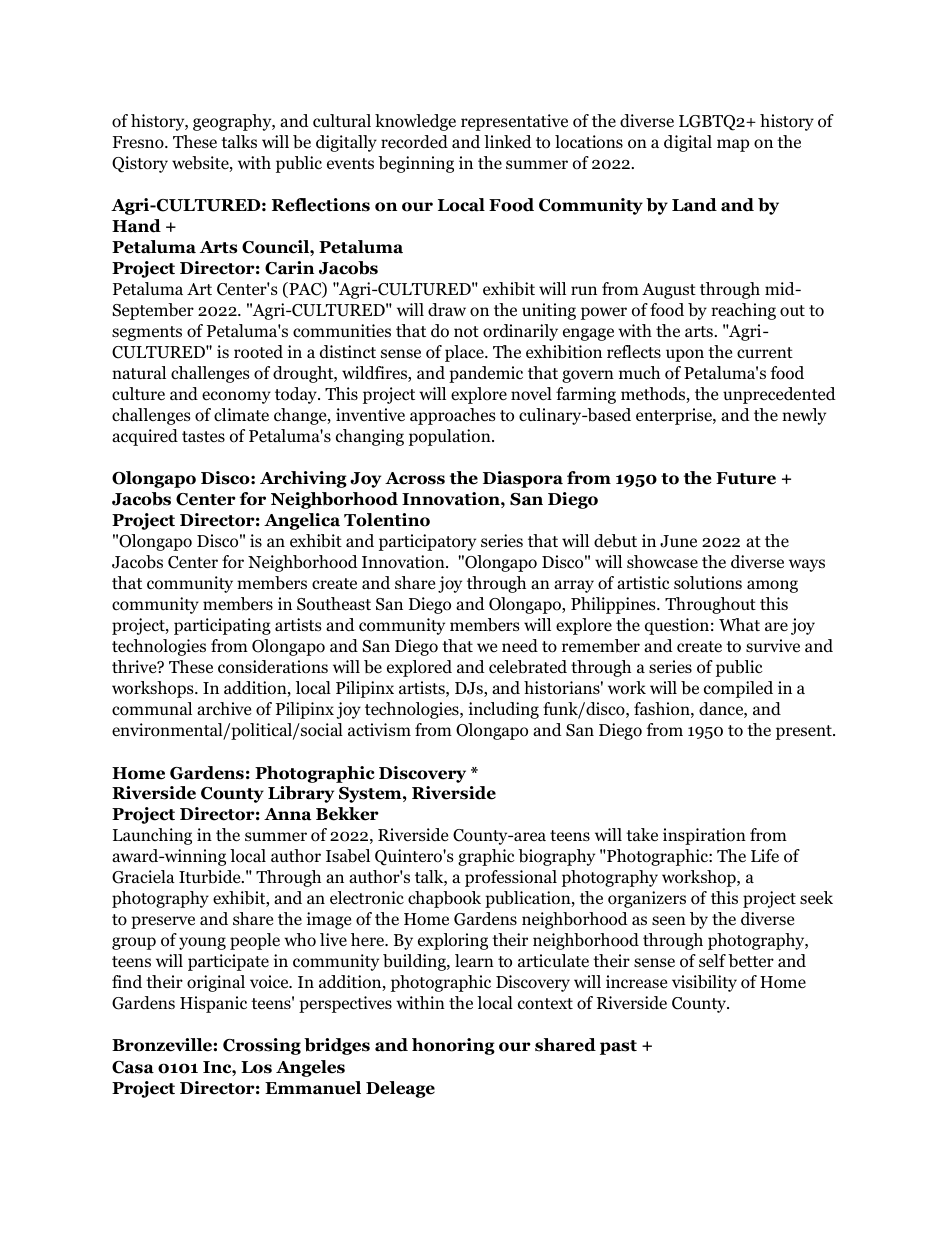 This document has height=1233, width=952. Describe the element at coordinates (733, 145) in the document. I see `map` at that location.
